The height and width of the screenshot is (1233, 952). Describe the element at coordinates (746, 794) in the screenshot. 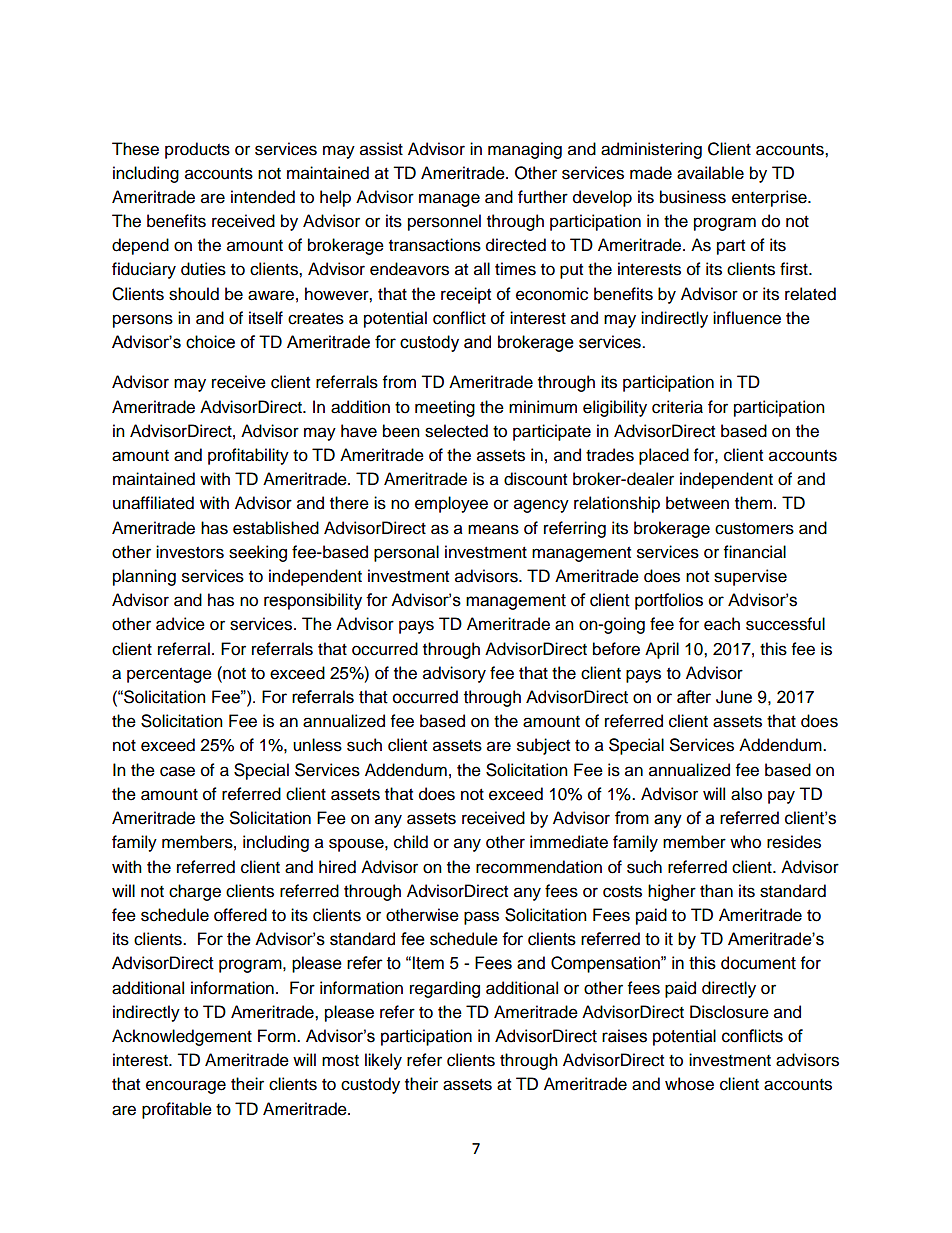

I see `also` at that location.
